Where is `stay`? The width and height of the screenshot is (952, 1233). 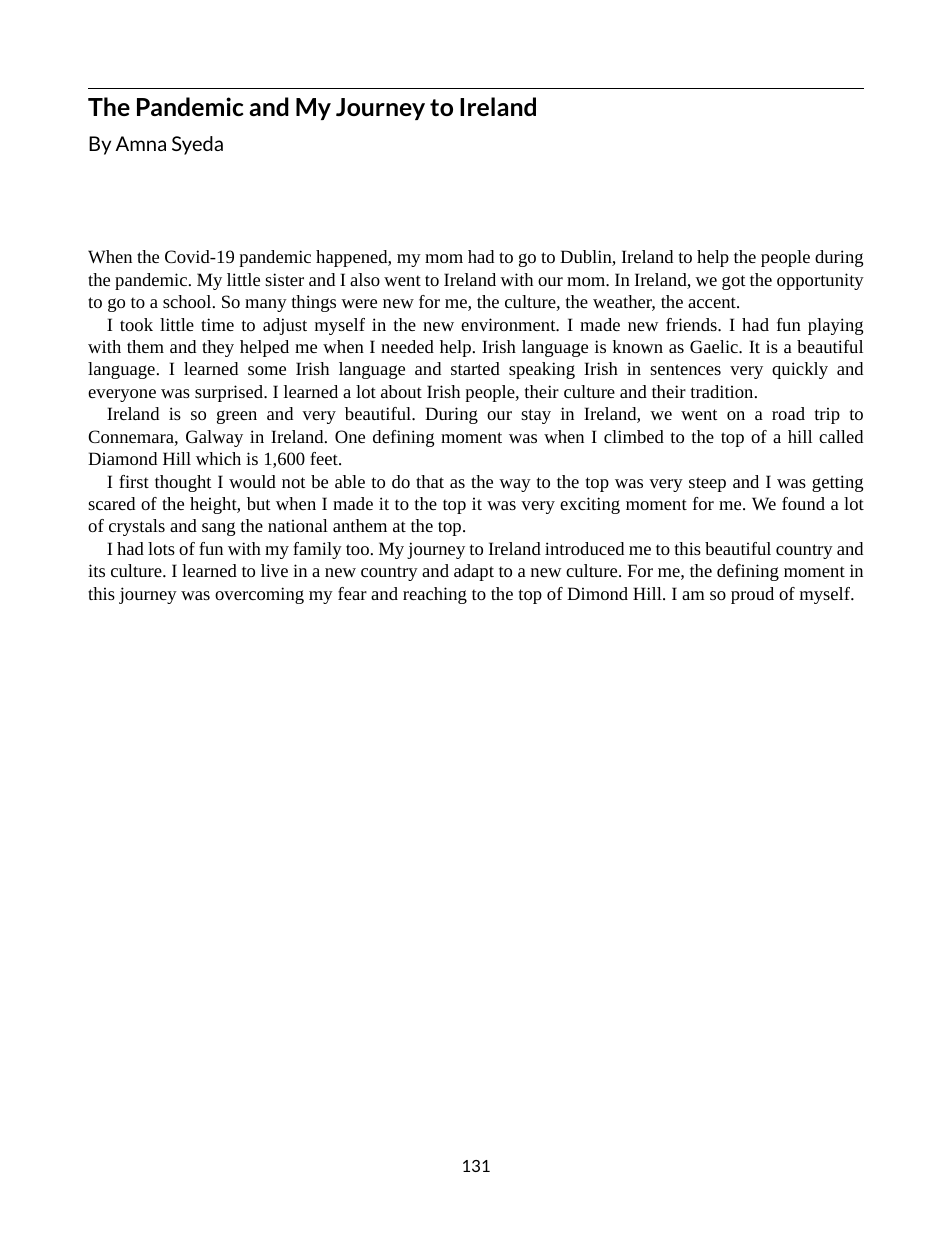 stay is located at coordinates (536, 416).
